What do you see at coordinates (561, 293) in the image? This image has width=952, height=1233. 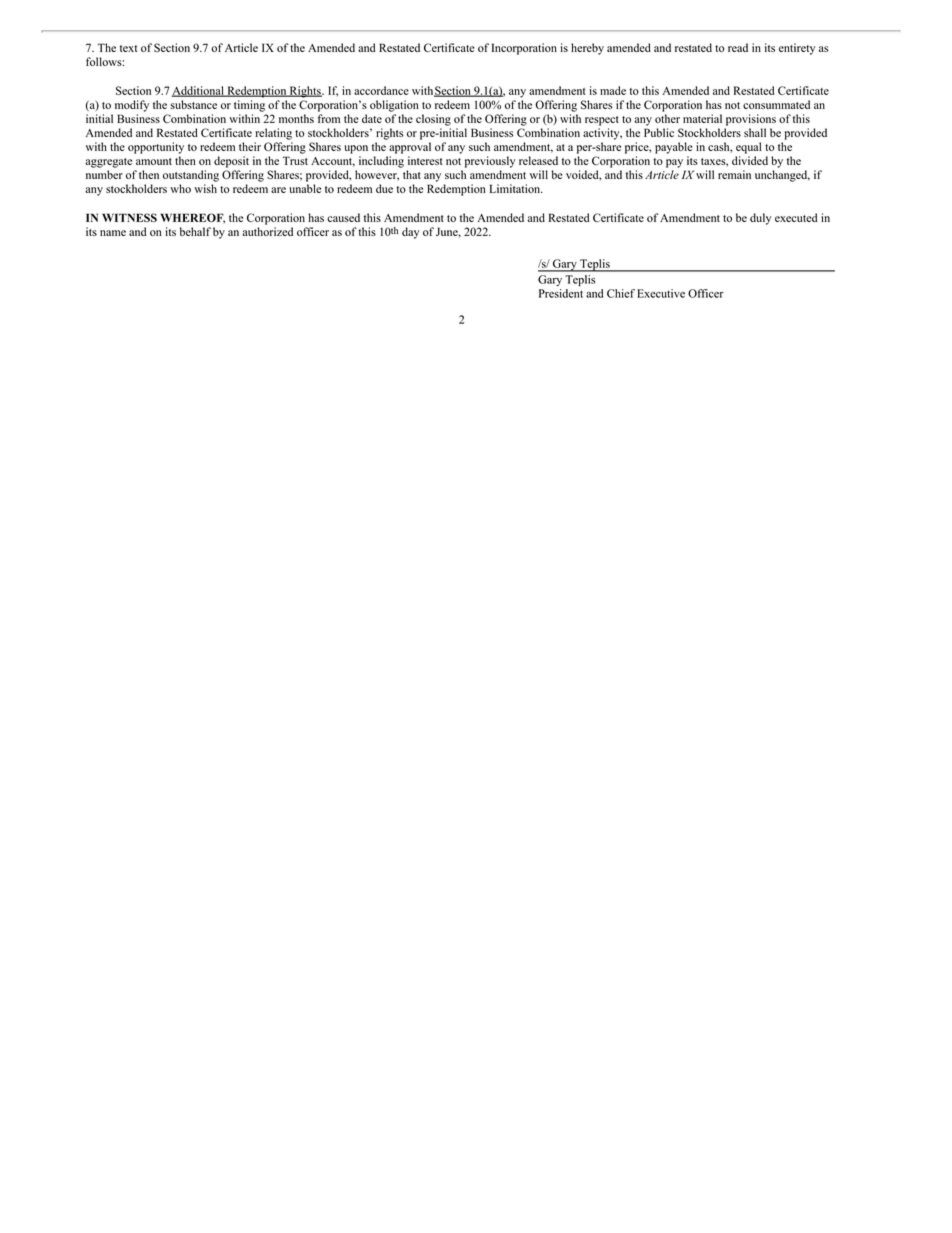 I see `President` at bounding box center [561, 293].
